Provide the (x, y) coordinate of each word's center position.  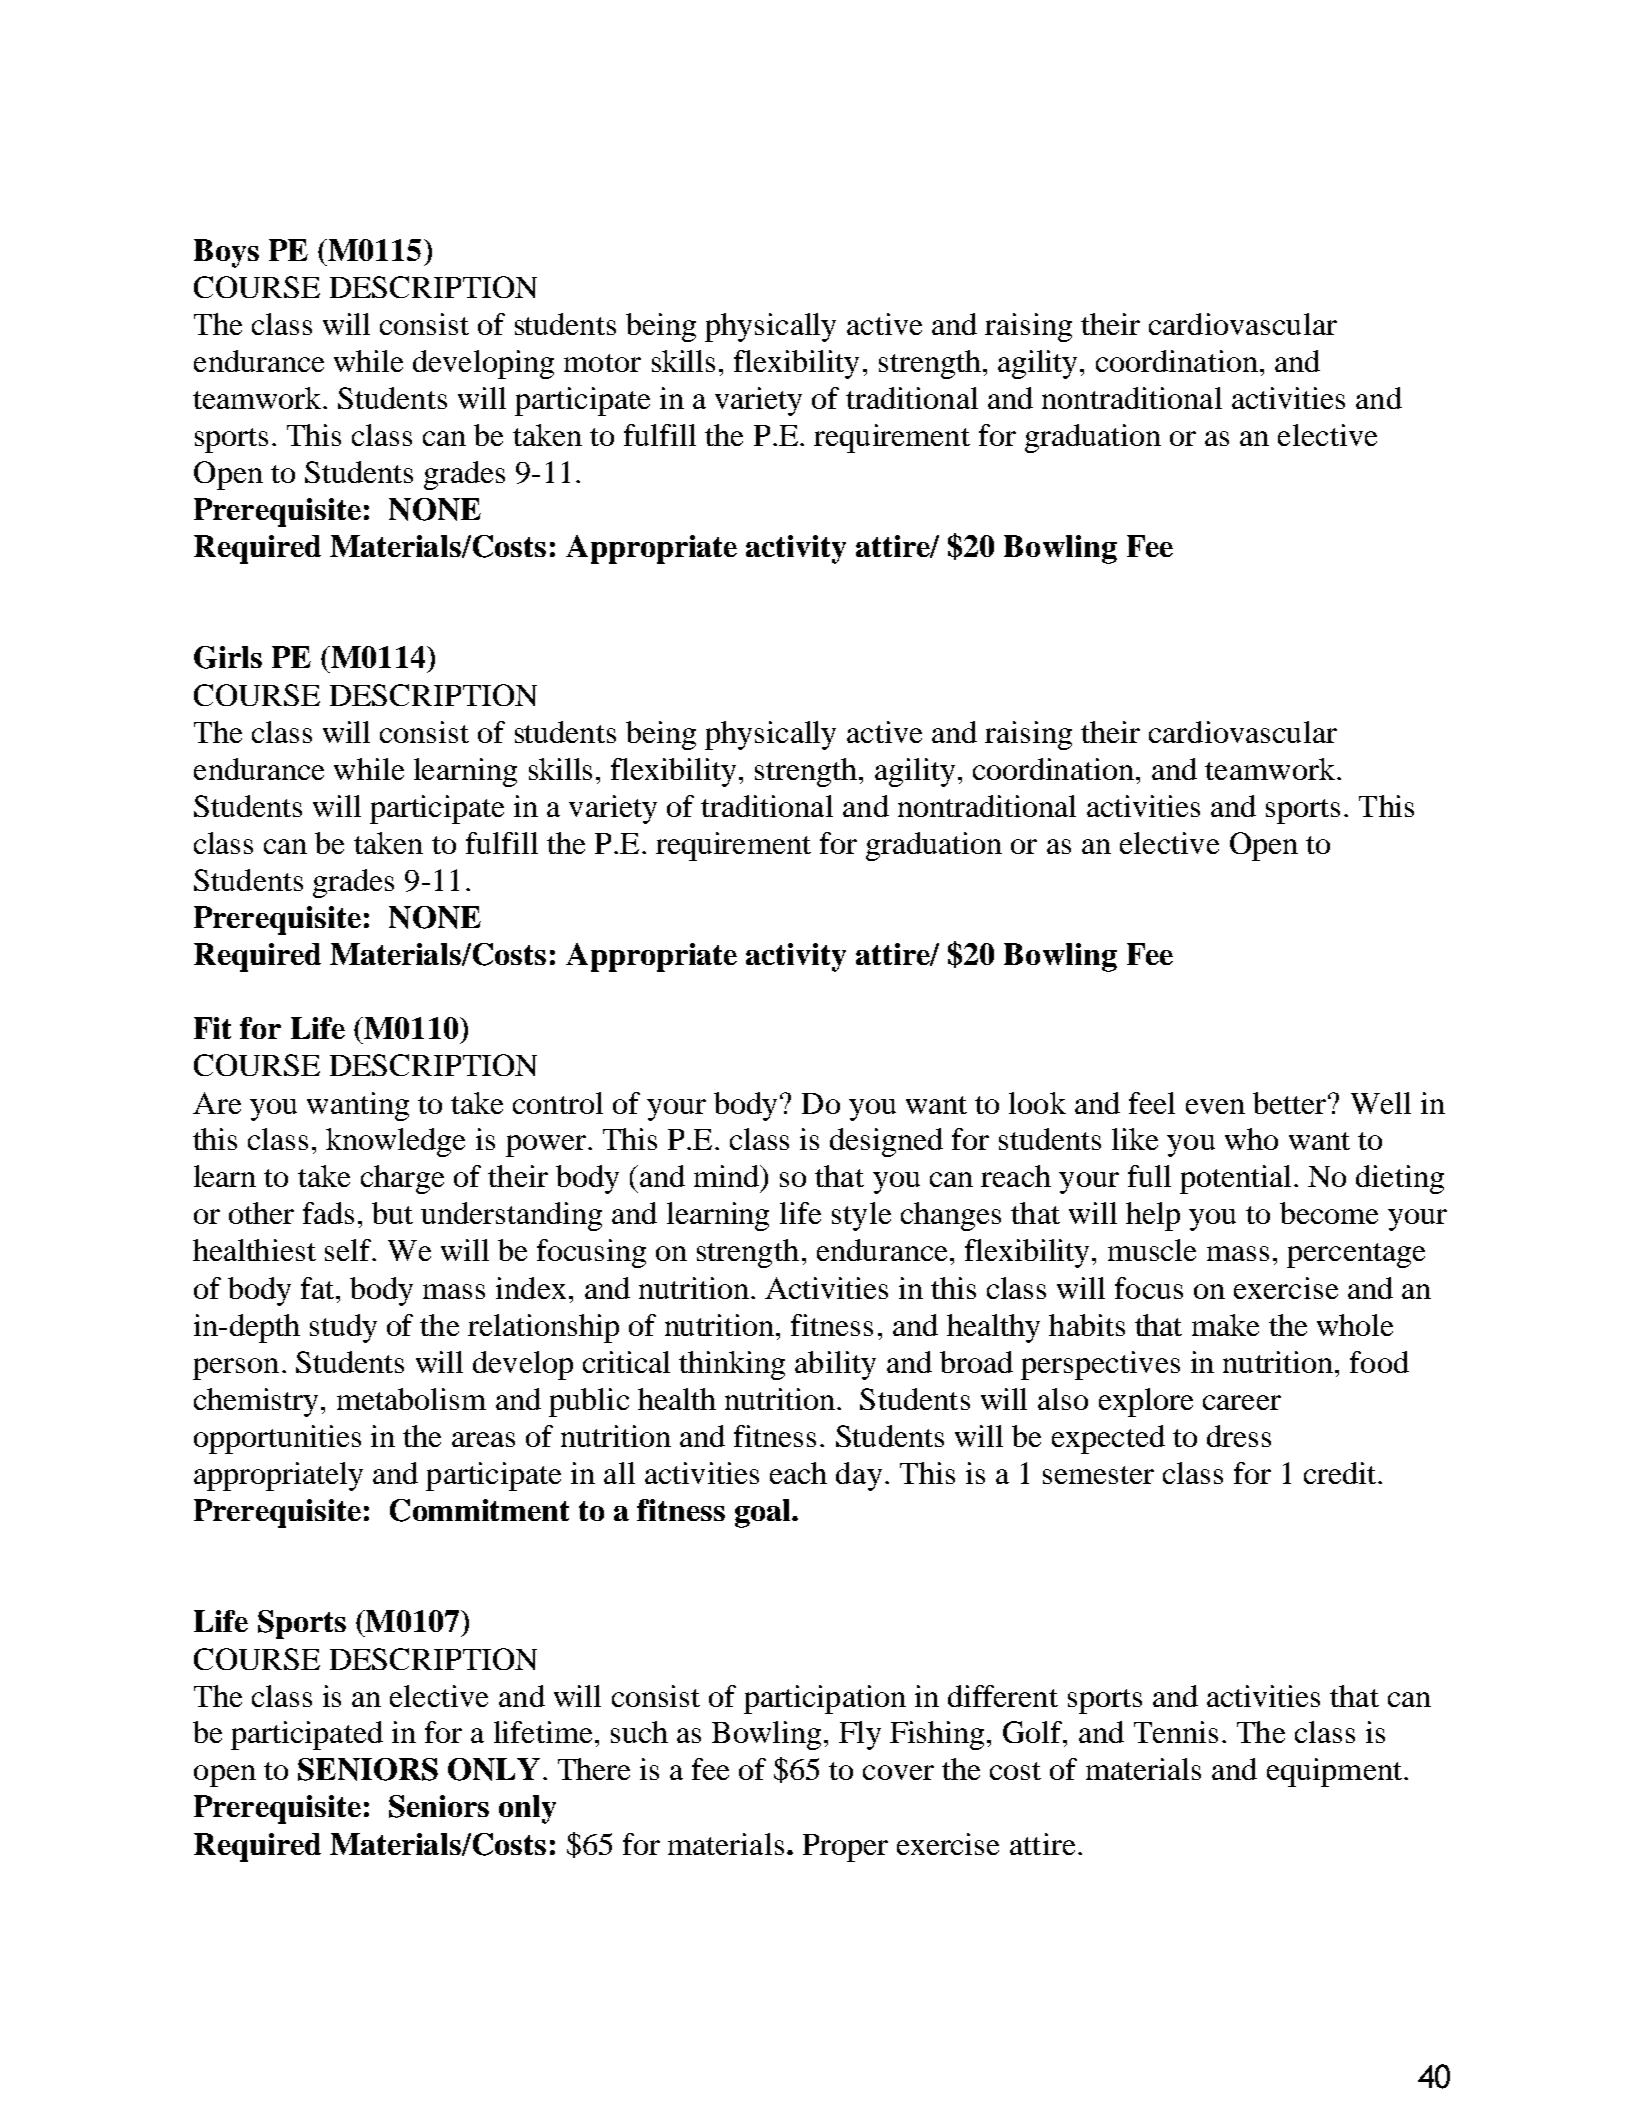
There (594, 1769)
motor (602, 363)
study (343, 1328)
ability (835, 1365)
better (1291, 1103)
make (1225, 1325)
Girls (228, 657)
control (558, 1103)
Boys (226, 253)
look (1037, 1103)
